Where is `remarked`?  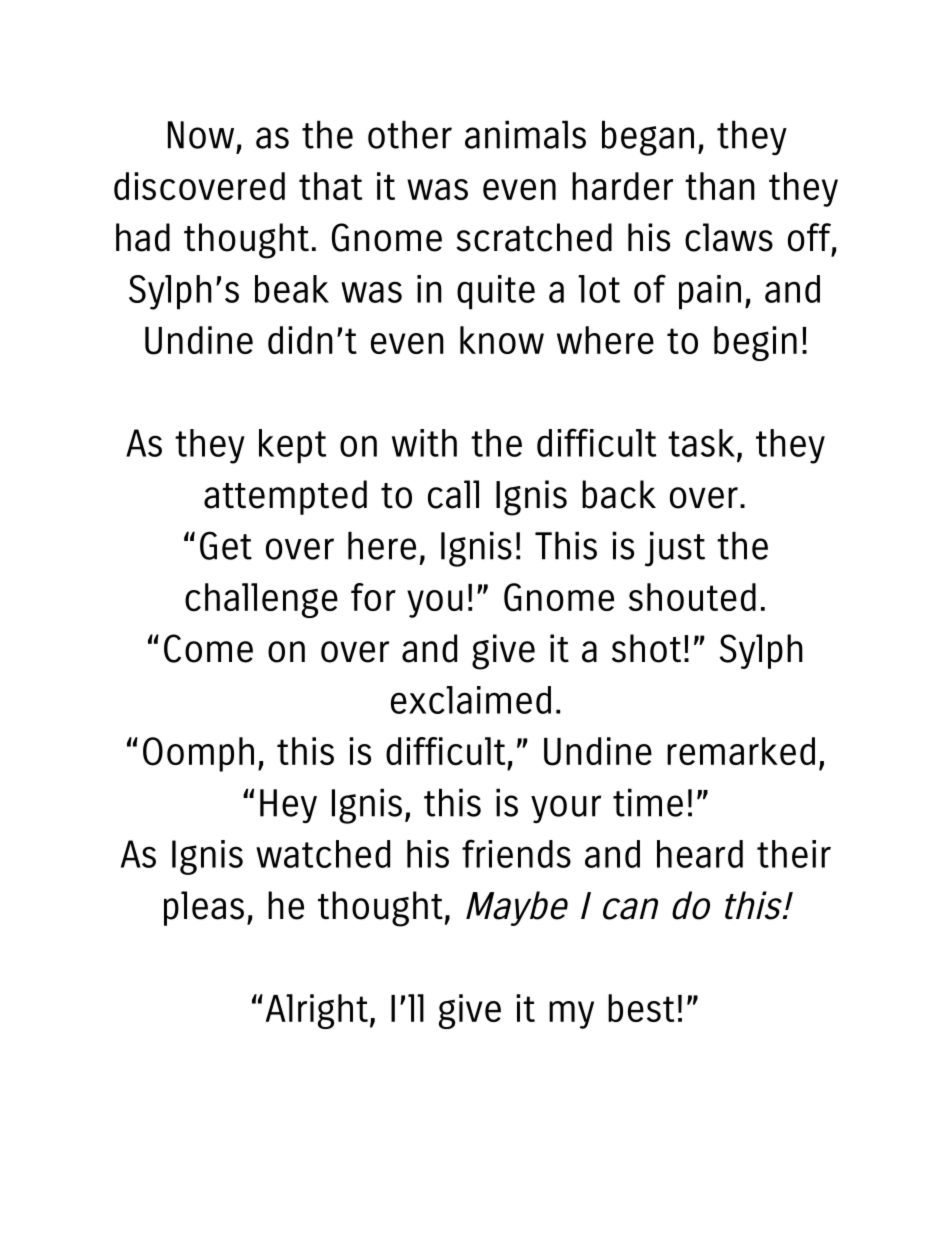
remarked is located at coordinates (741, 751).
